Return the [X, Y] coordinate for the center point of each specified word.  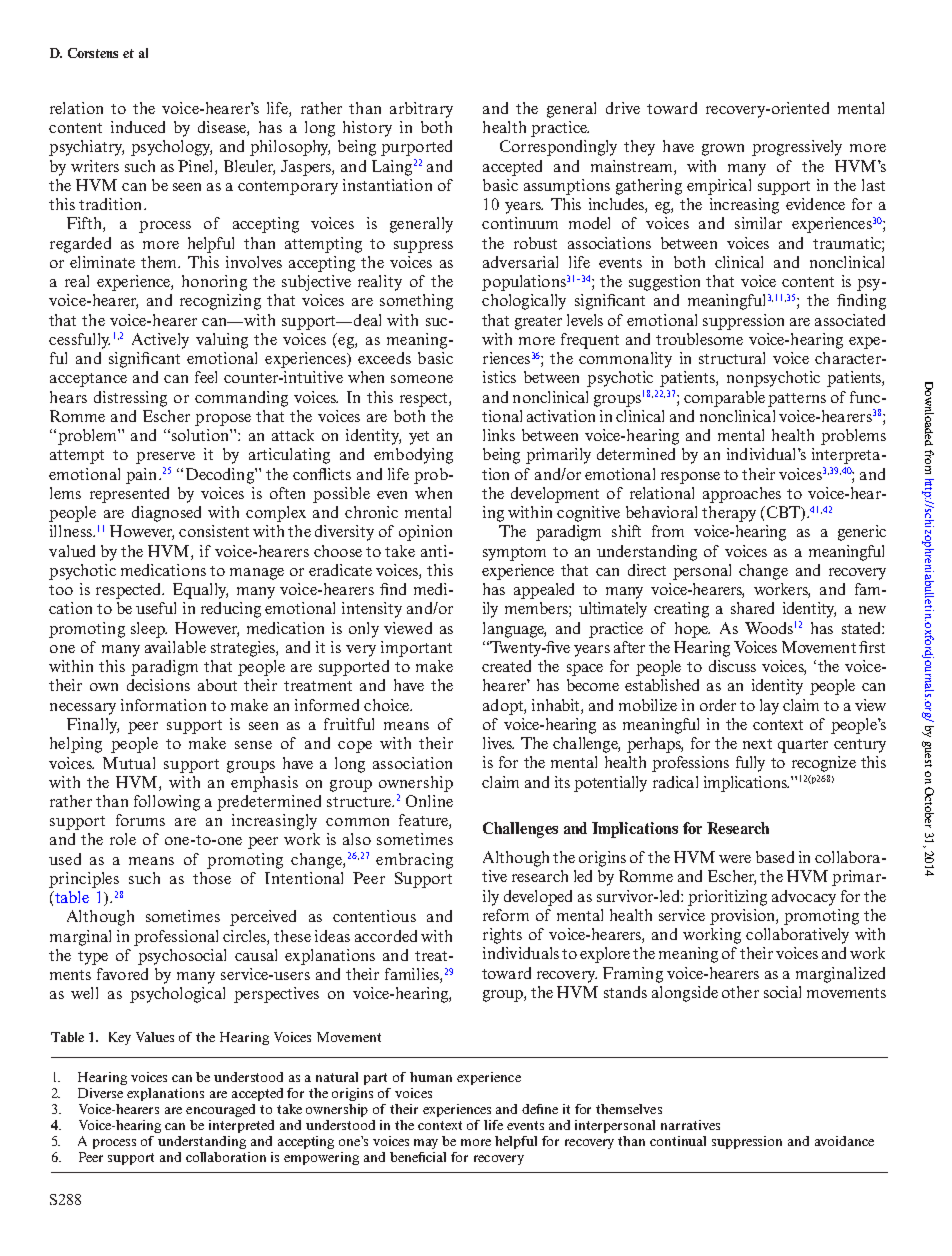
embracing [414, 861]
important [416, 649]
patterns [797, 400]
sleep [149, 630]
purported [416, 148]
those [212, 878]
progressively [797, 148]
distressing [130, 399]
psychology [171, 148]
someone [422, 379]
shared [752, 608]
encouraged [220, 1110]
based [775, 857]
